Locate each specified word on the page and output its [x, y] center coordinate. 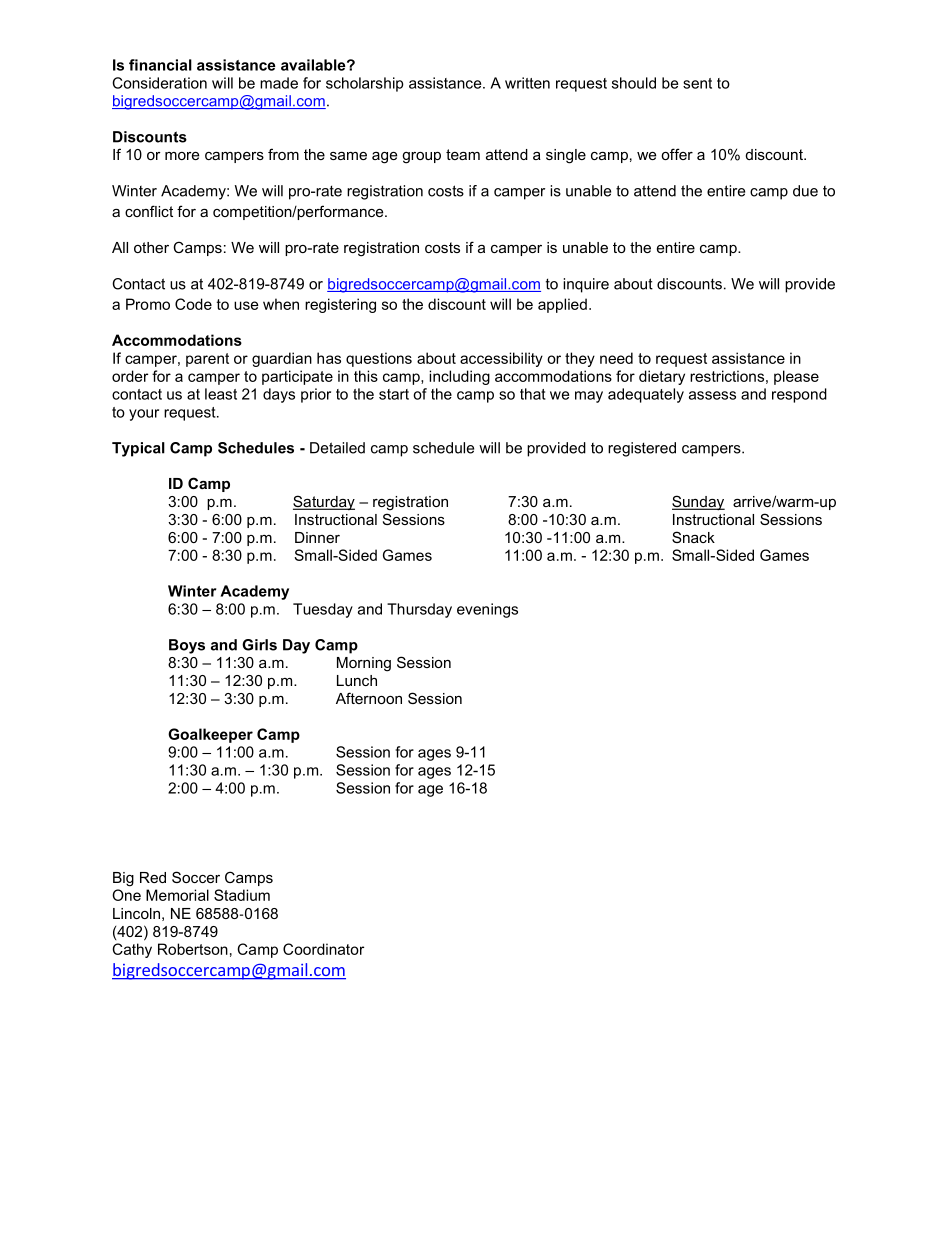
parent [207, 360]
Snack [693, 537]
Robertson [193, 949]
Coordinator [323, 949]
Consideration [159, 83]
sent [697, 83]
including [459, 377]
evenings [487, 610]
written [527, 83]
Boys [187, 646]
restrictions [727, 376]
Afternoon [369, 698]
